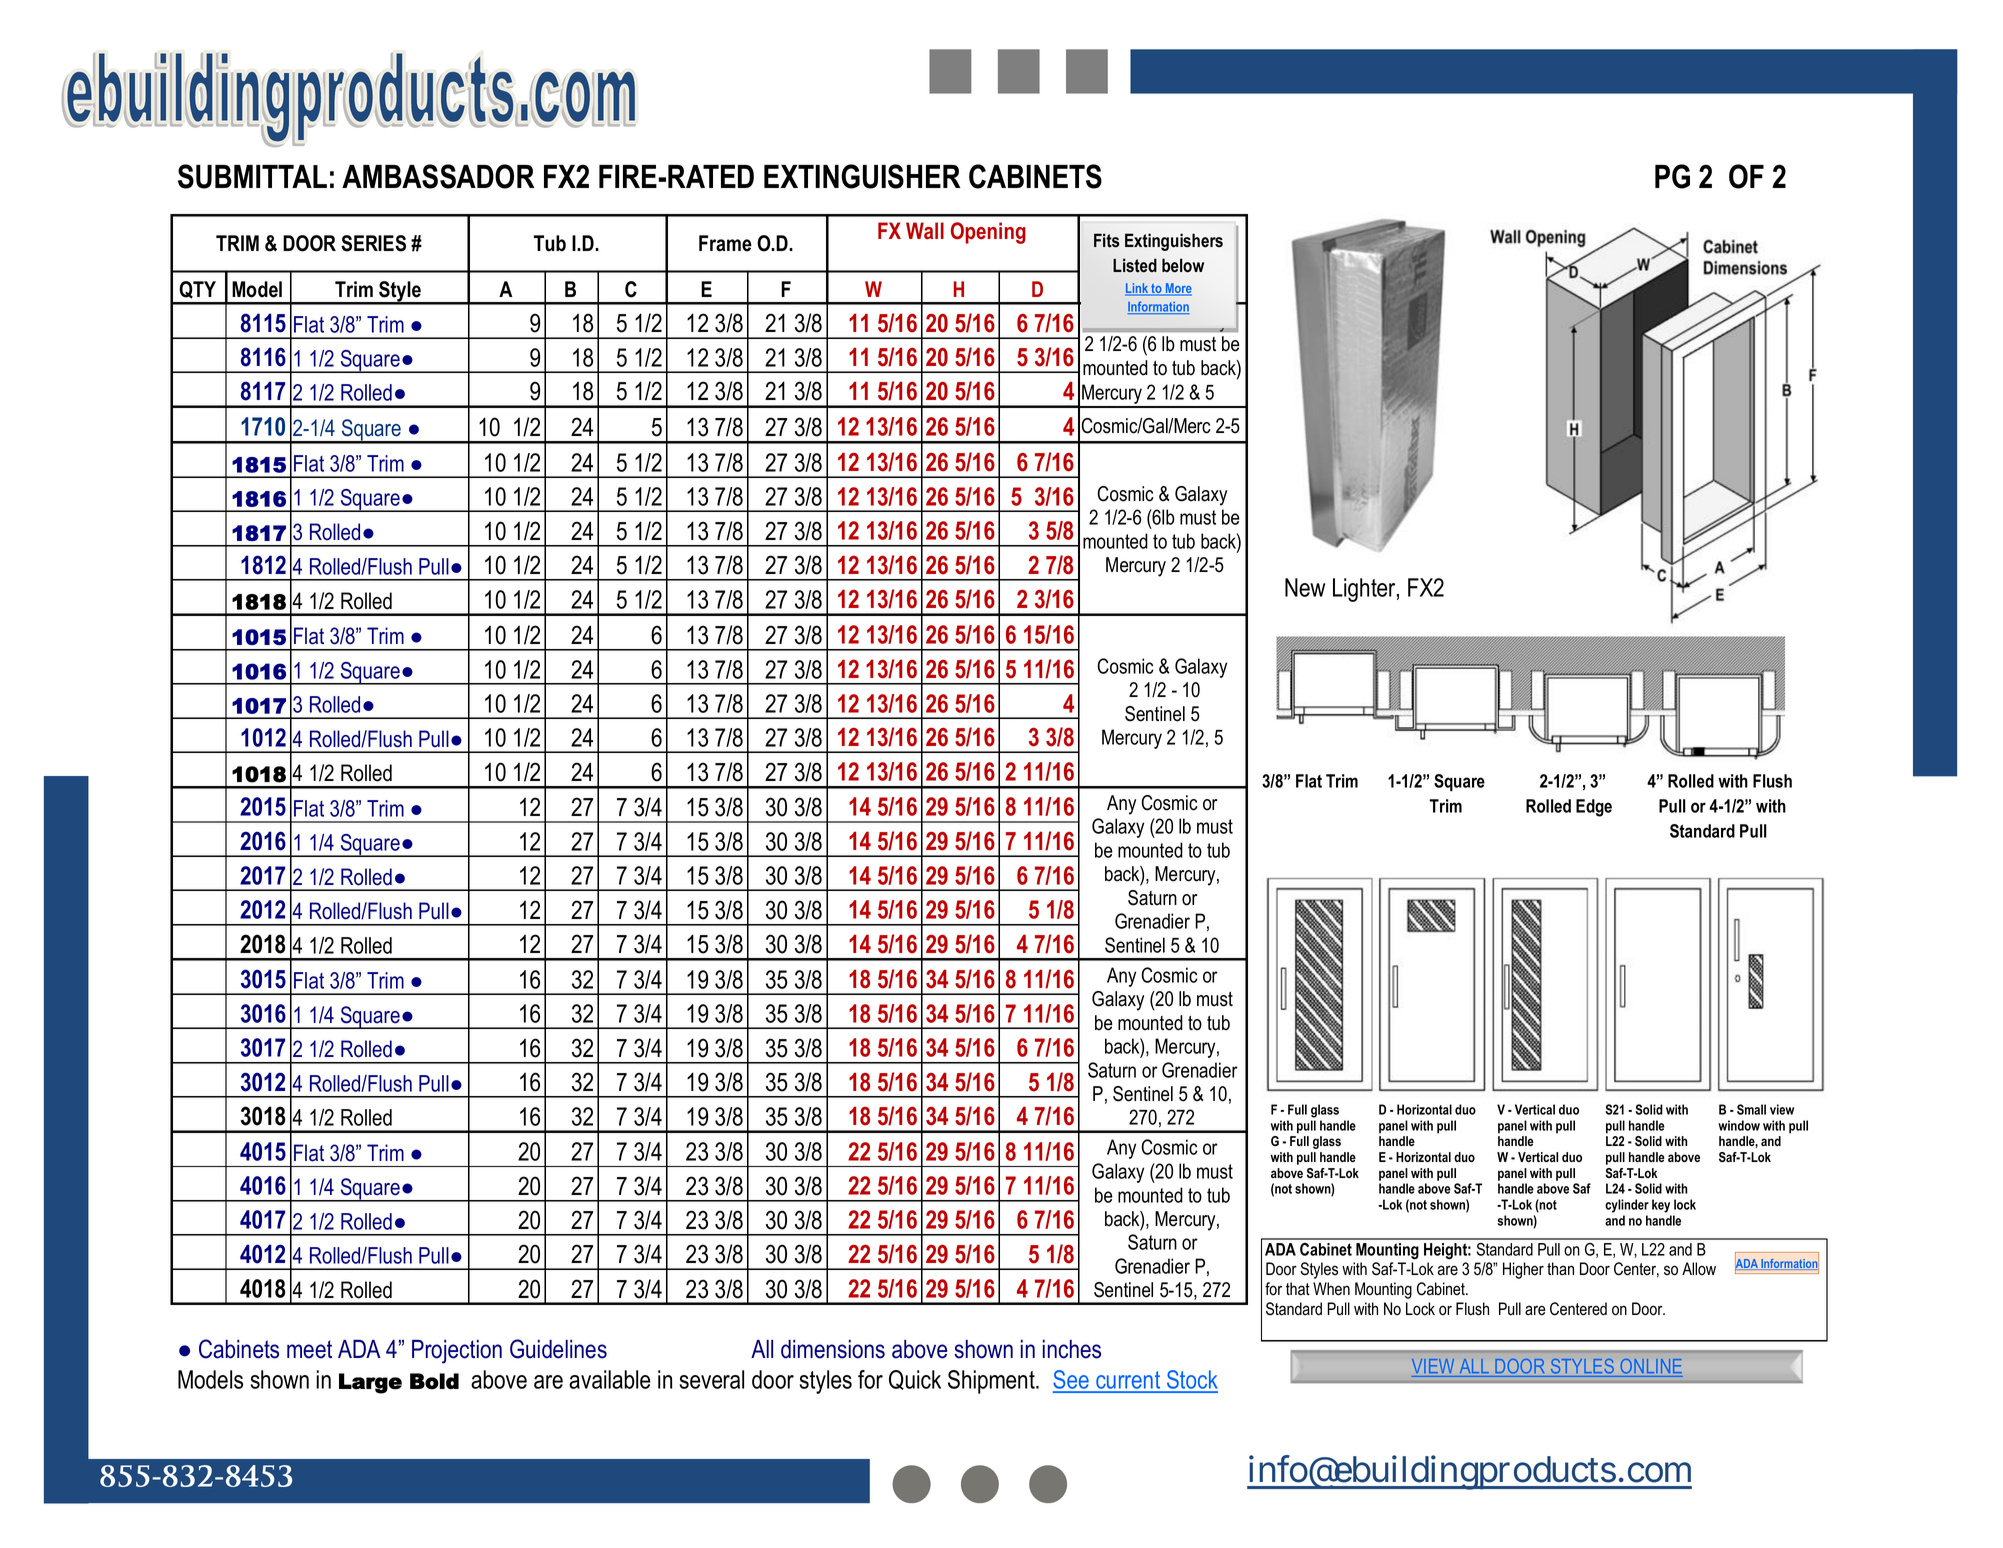  What do you see at coordinates (1739, 1125) in the screenshot?
I see `window` at bounding box center [1739, 1125].
